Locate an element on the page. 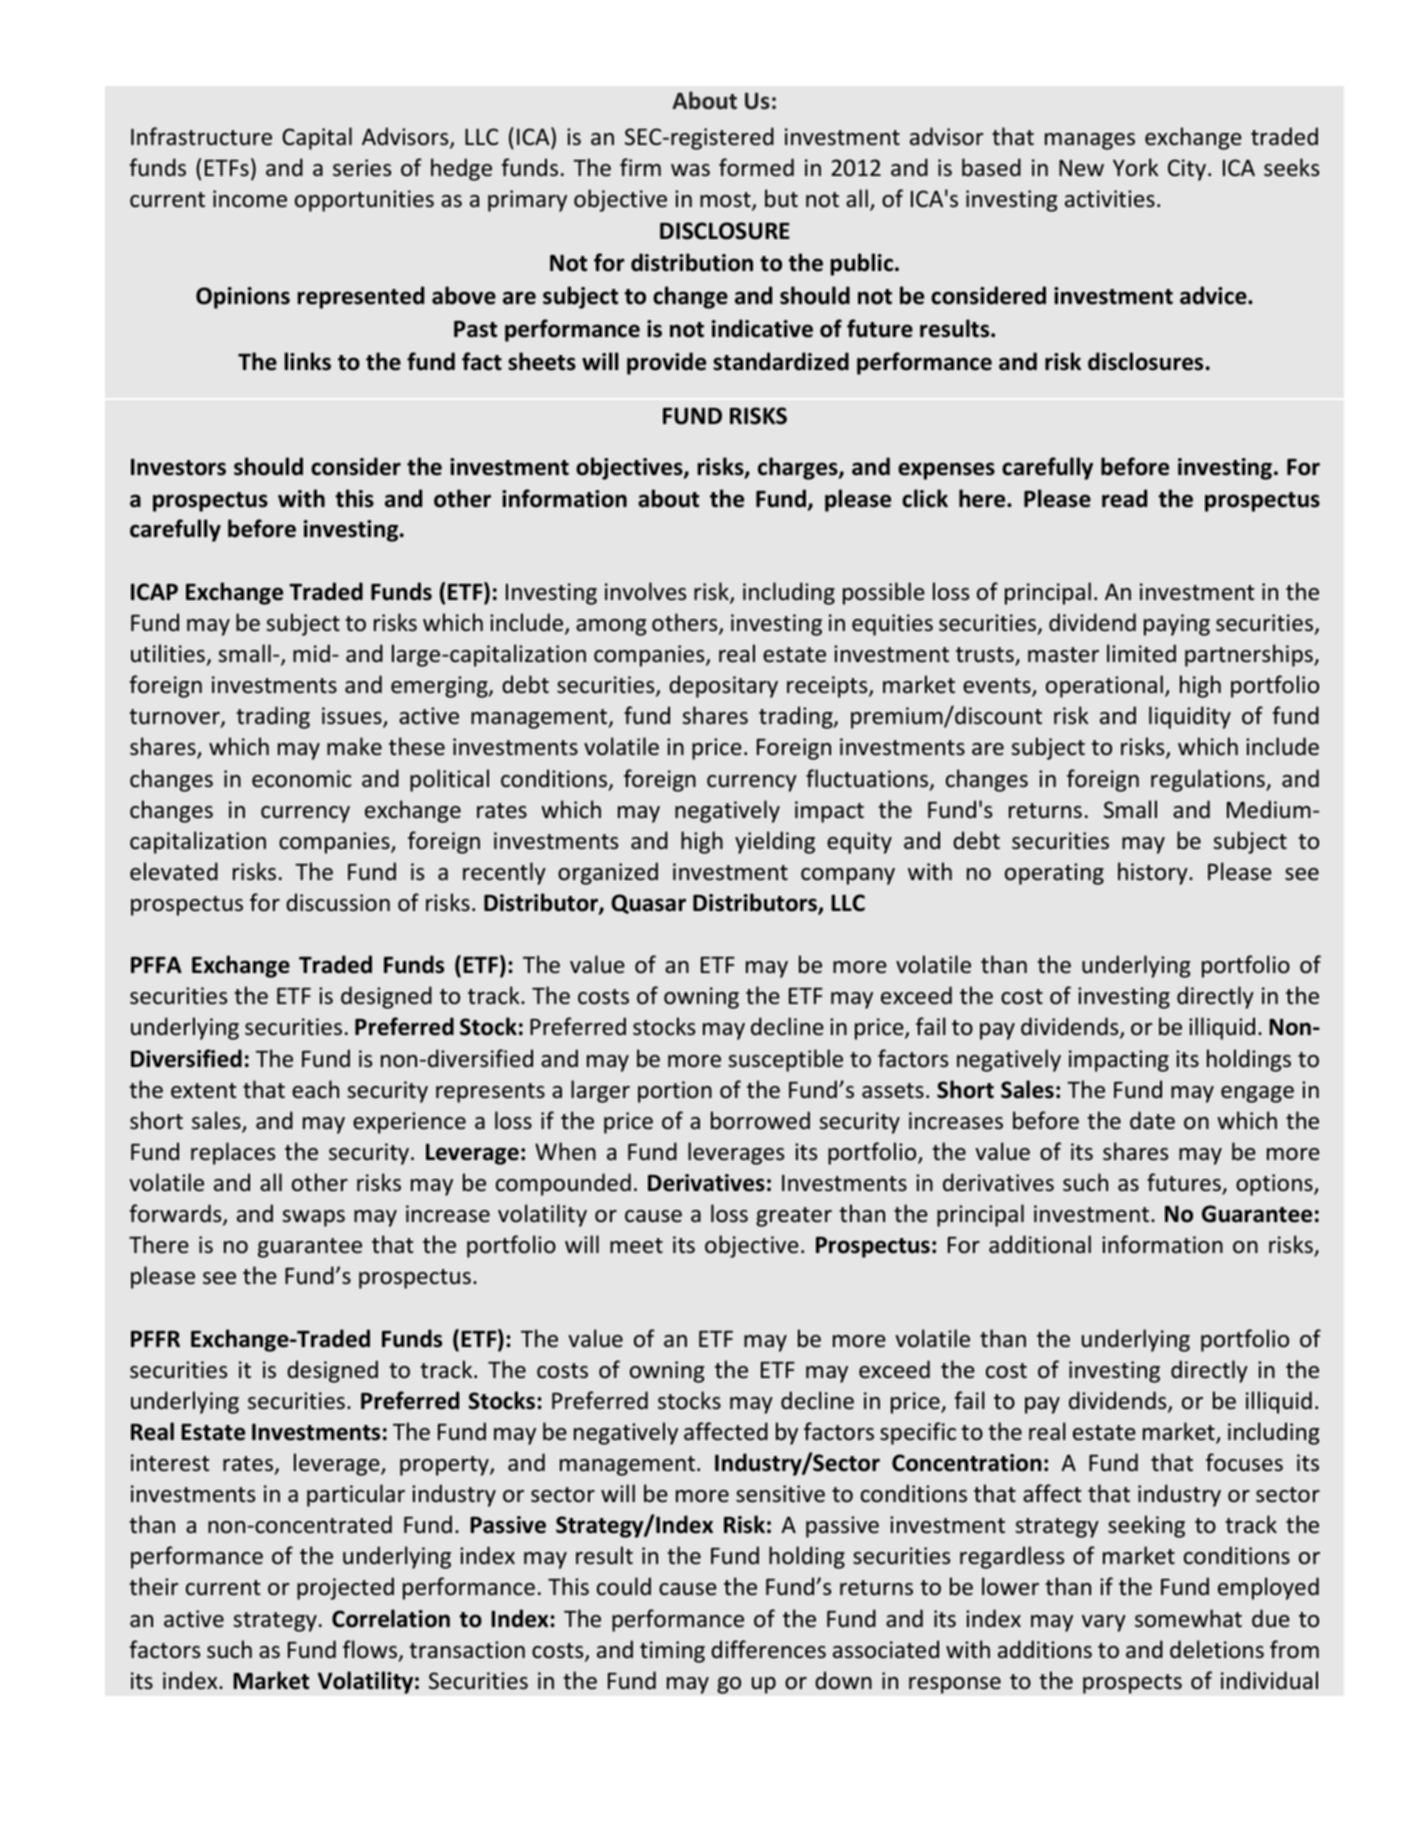 This document has height=1835, width=1418. date is located at coordinates (1152, 1120).
